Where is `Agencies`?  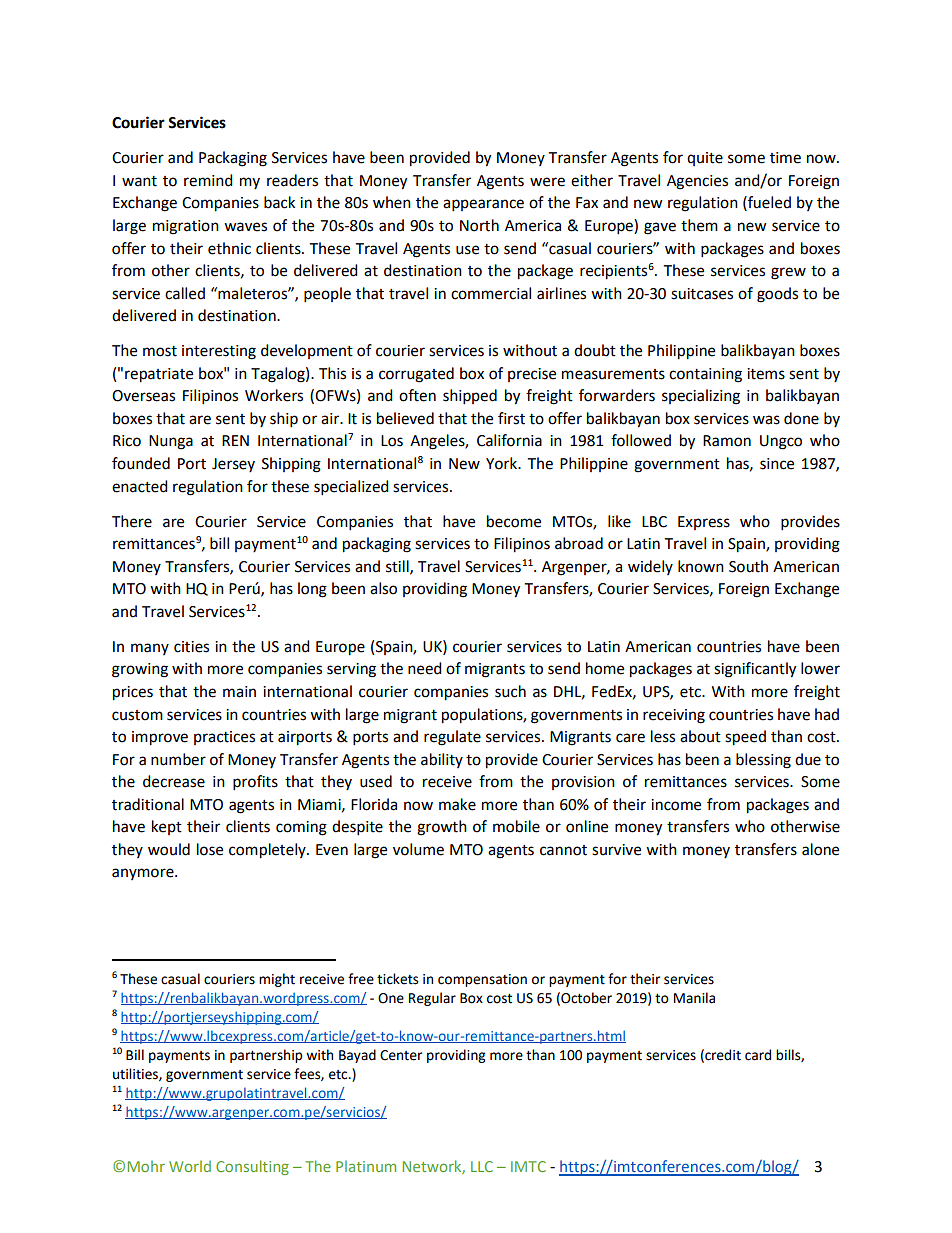 Agencies is located at coordinates (697, 182).
